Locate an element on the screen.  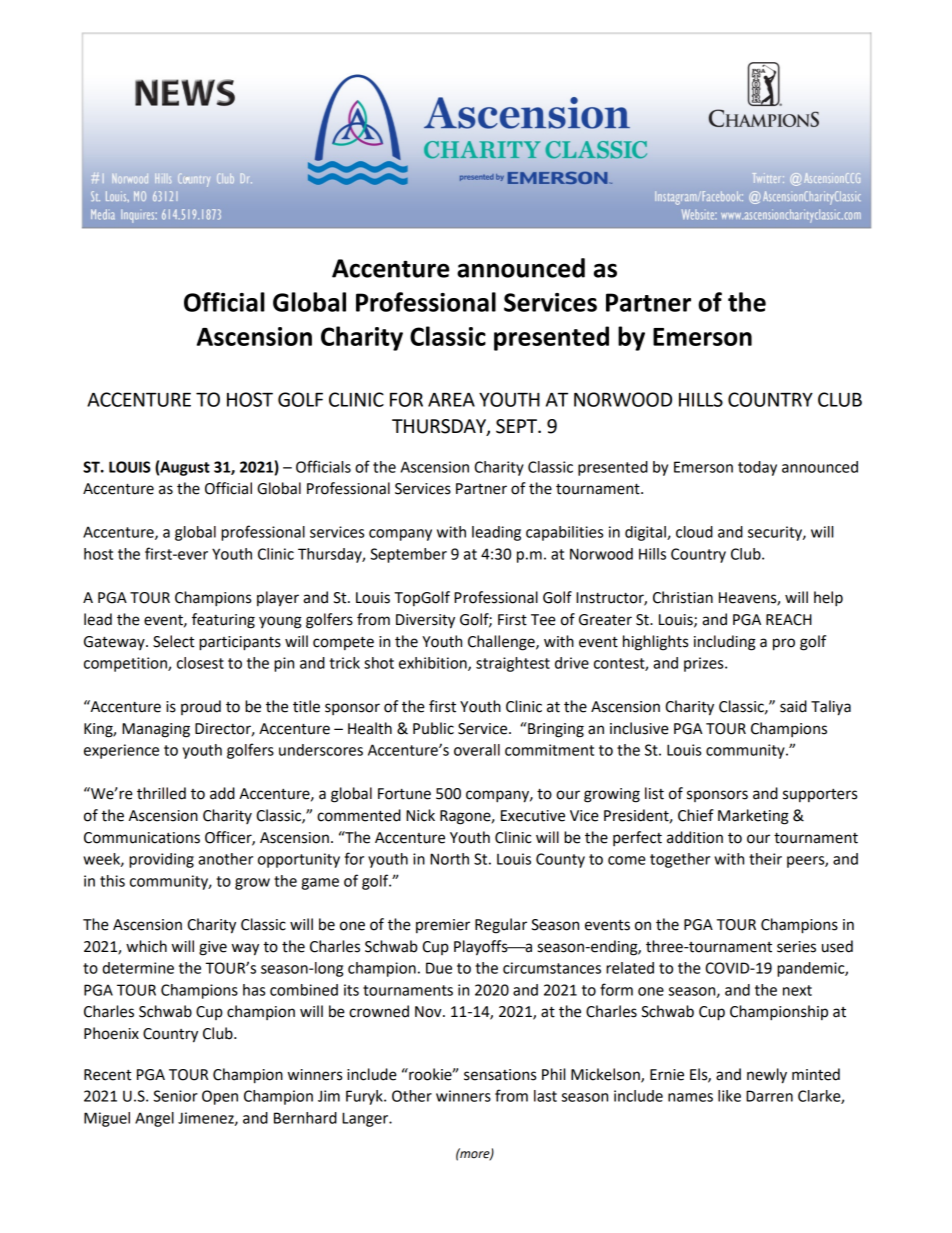
including is located at coordinates (725, 643).
